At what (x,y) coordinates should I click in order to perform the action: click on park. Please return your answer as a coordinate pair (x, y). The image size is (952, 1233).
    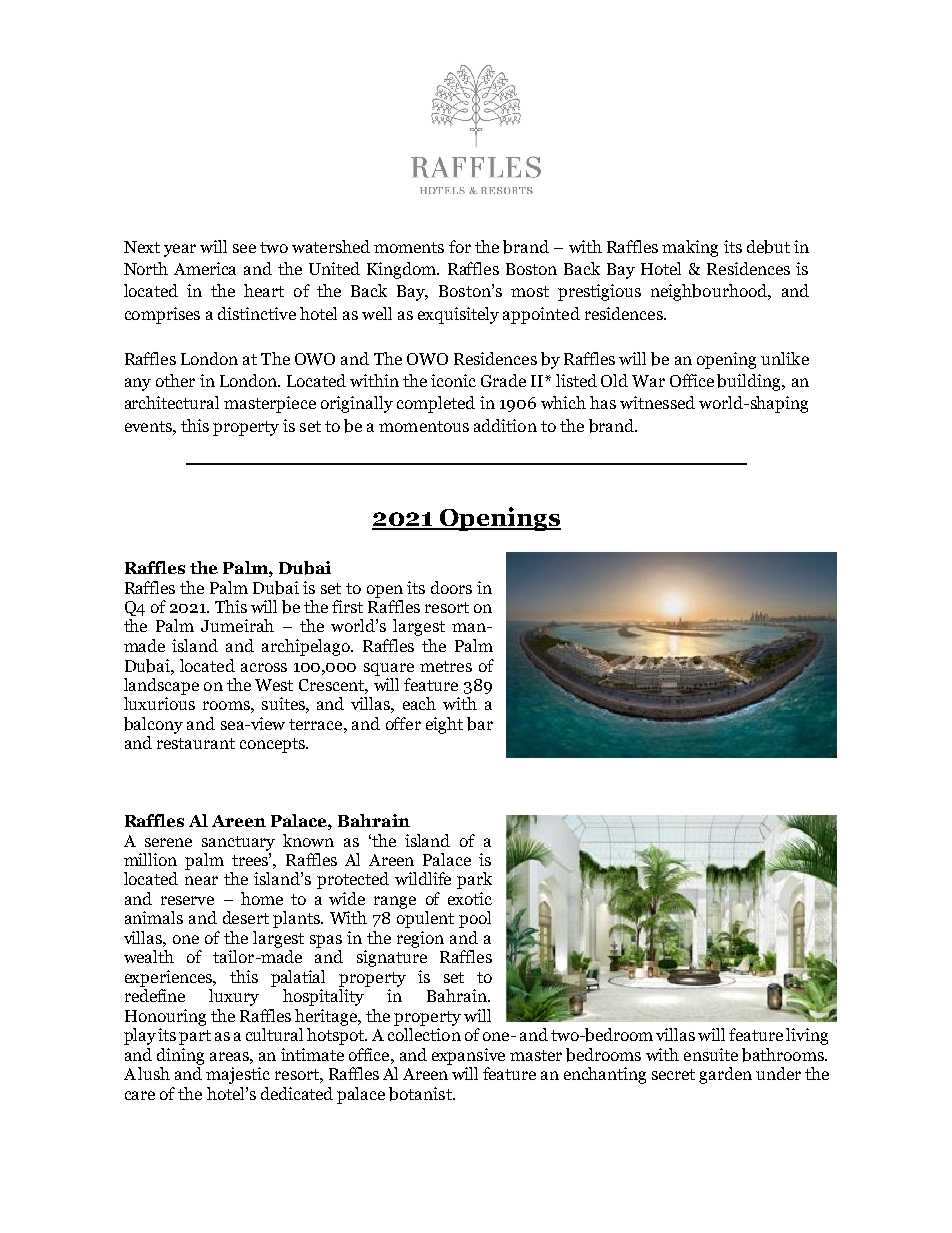
    Looking at the image, I should click on (474, 880).
